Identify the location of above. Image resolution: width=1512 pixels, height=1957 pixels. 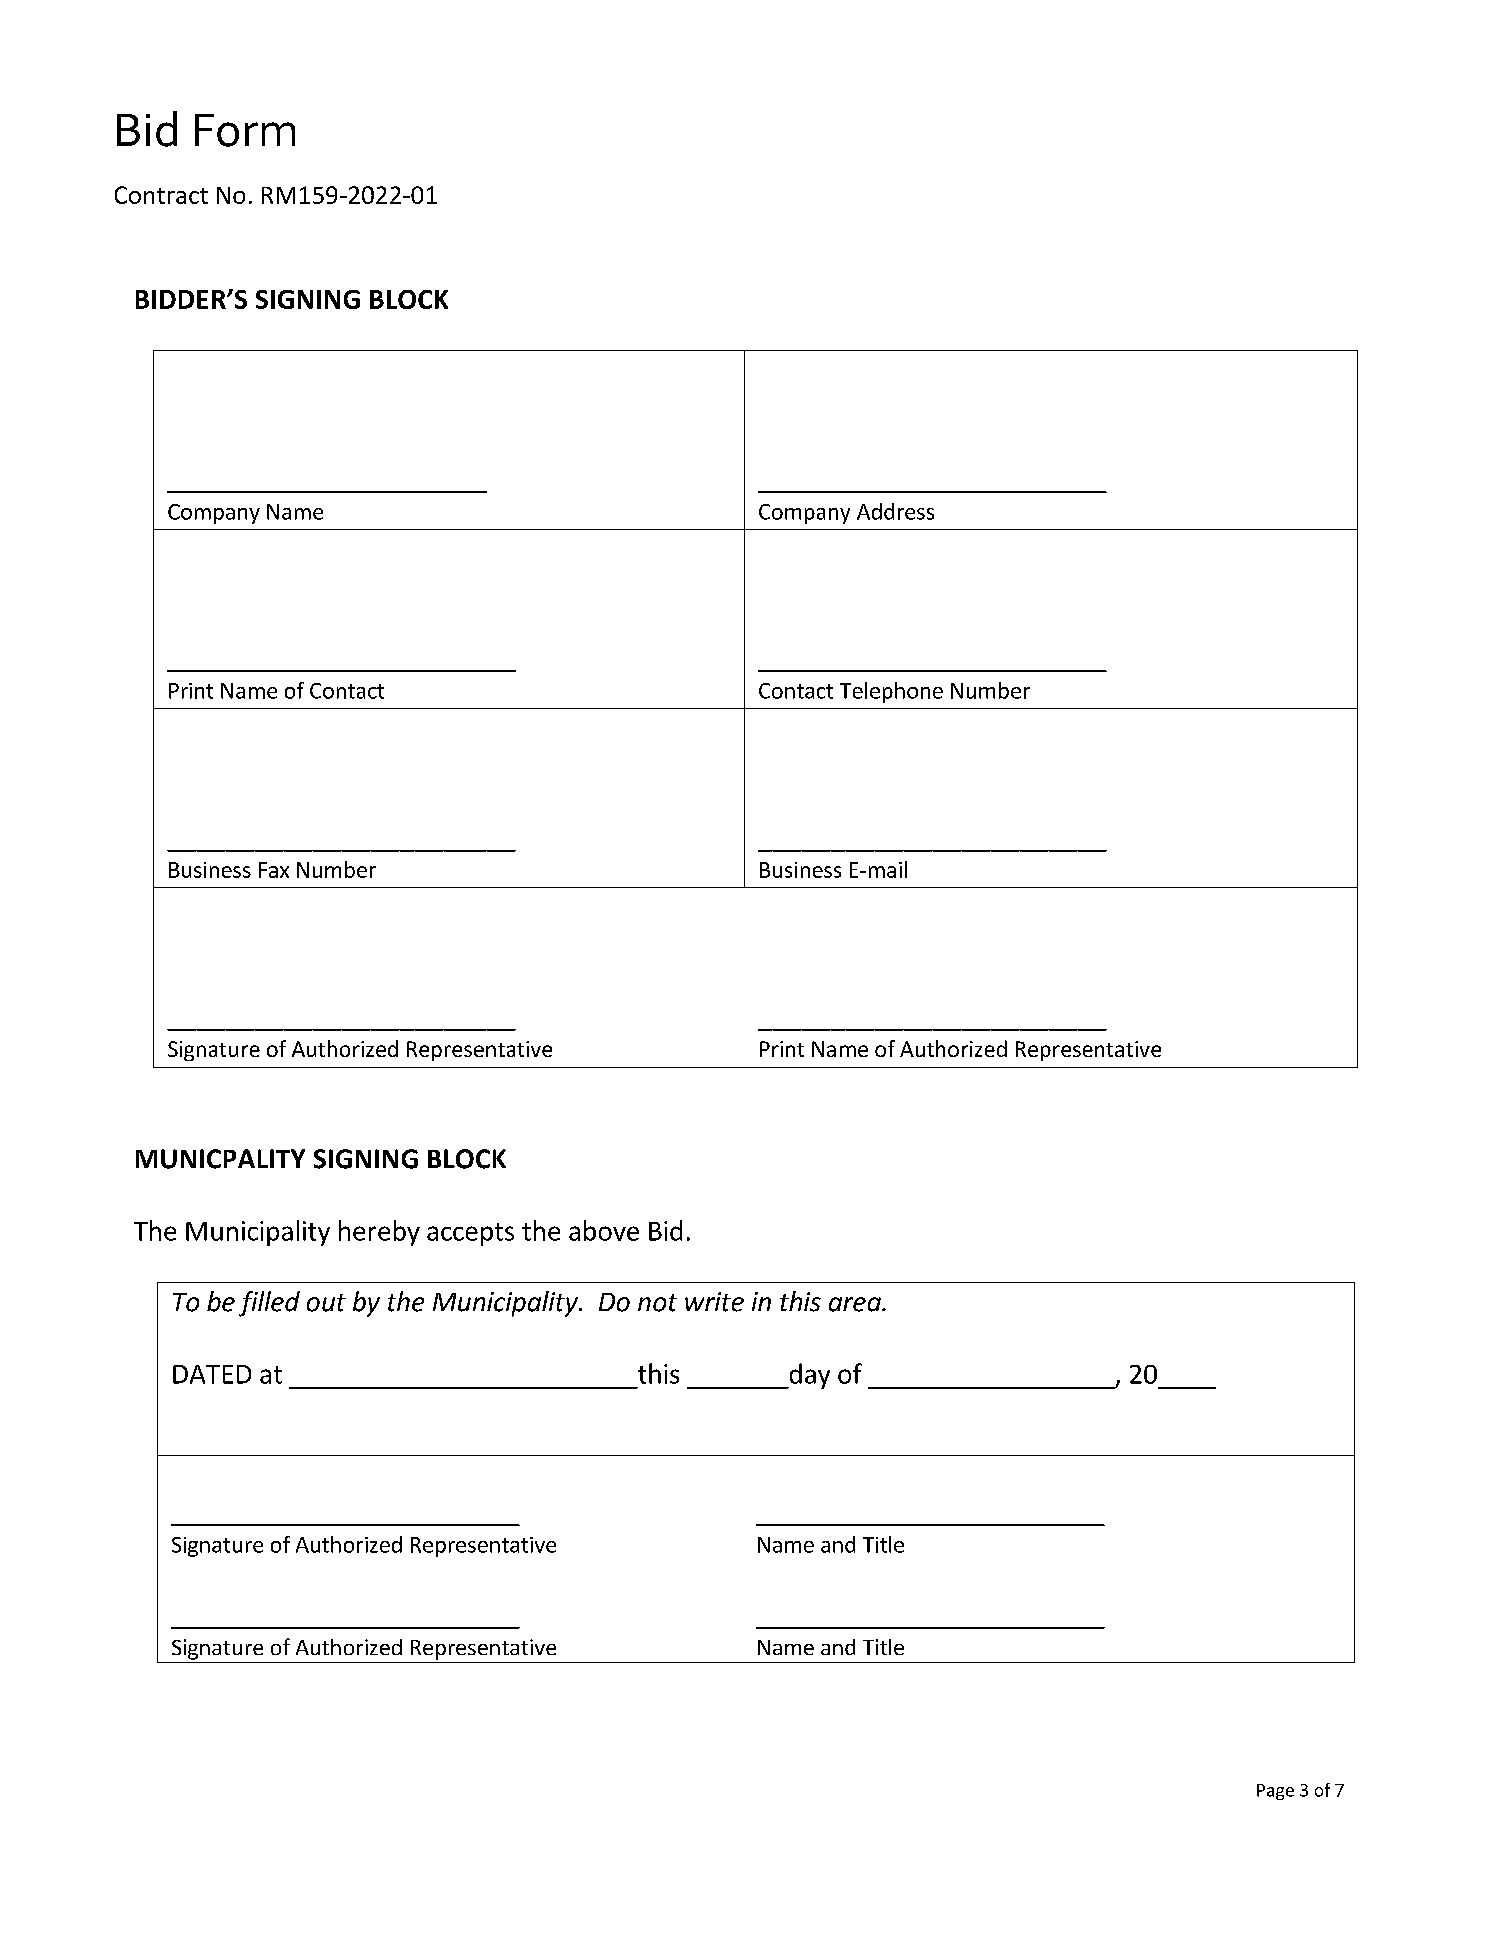
(604, 1230).
